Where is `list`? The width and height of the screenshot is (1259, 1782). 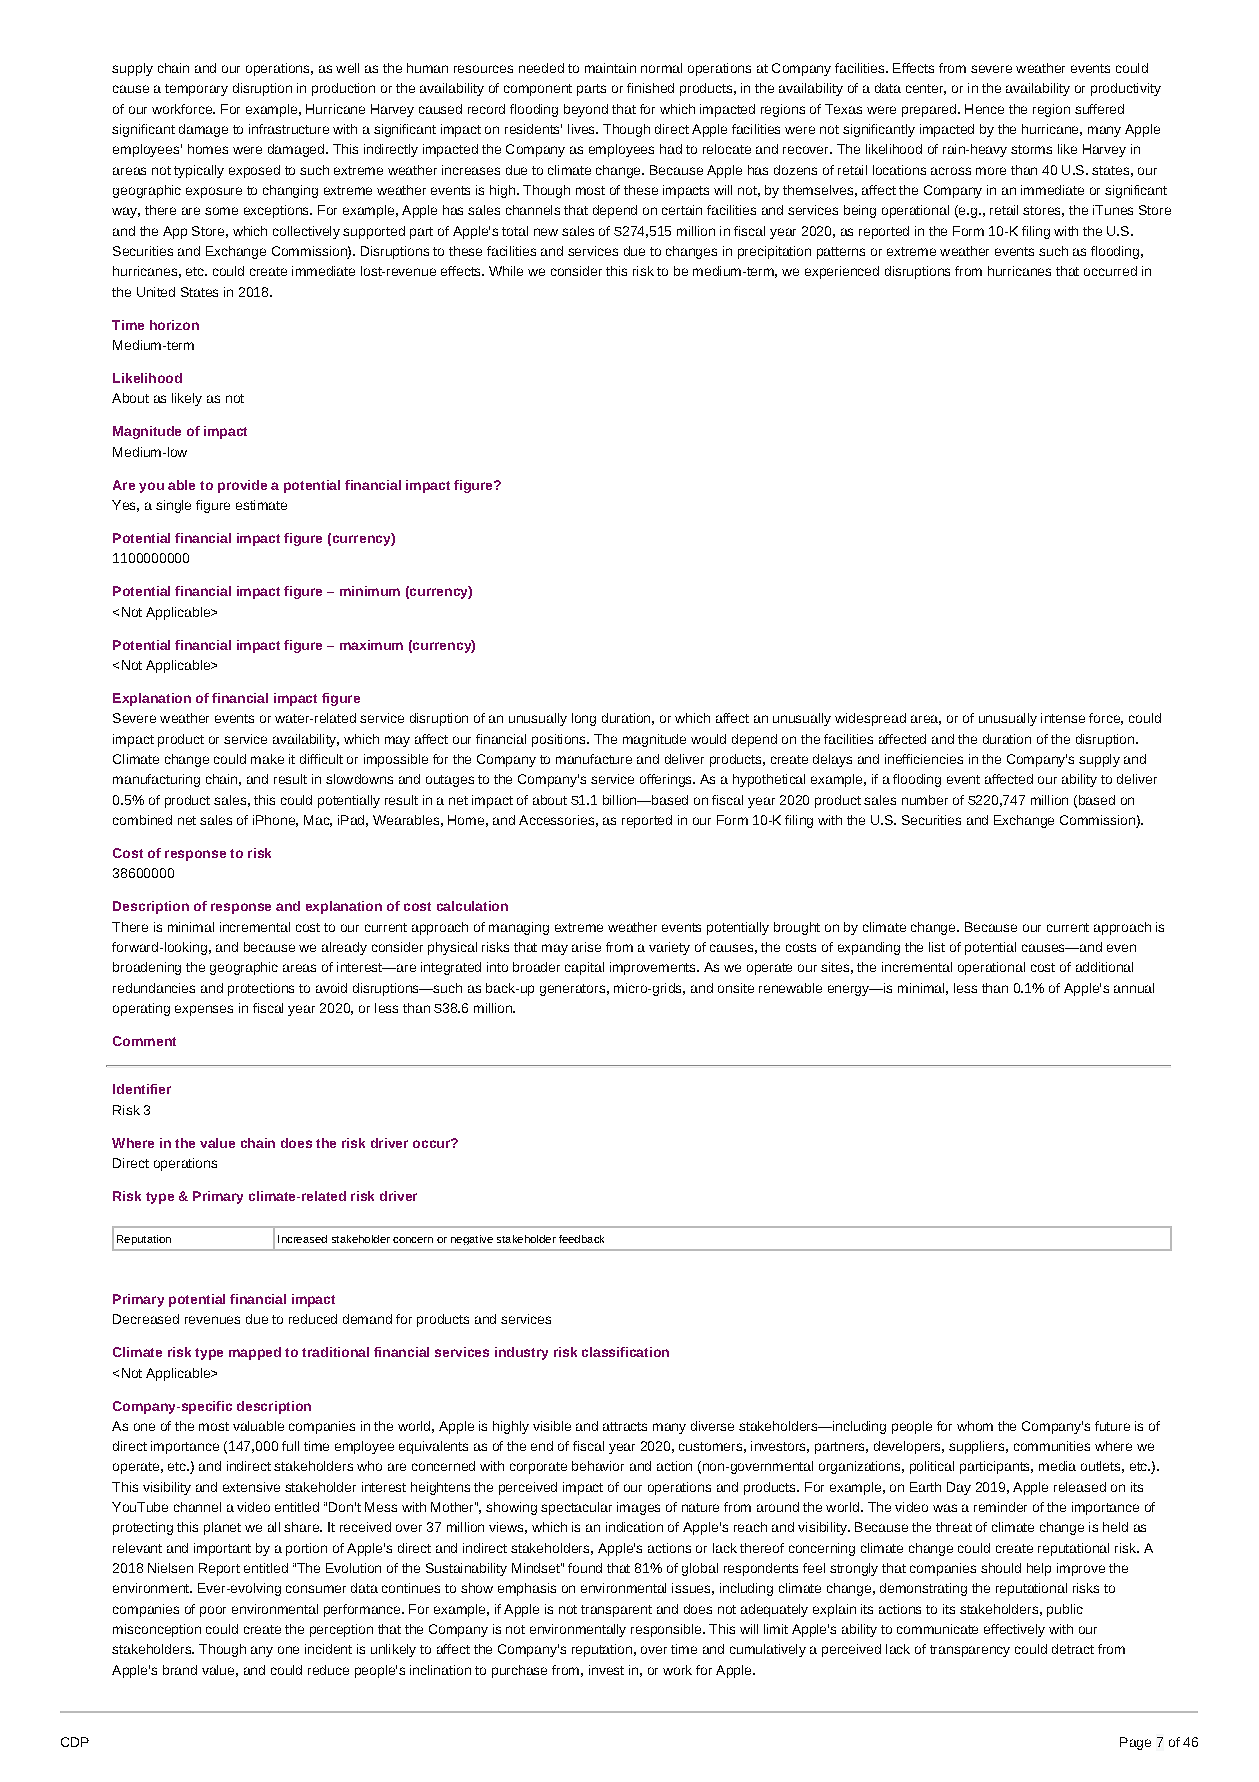
list is located at coordinates (937, 947).
